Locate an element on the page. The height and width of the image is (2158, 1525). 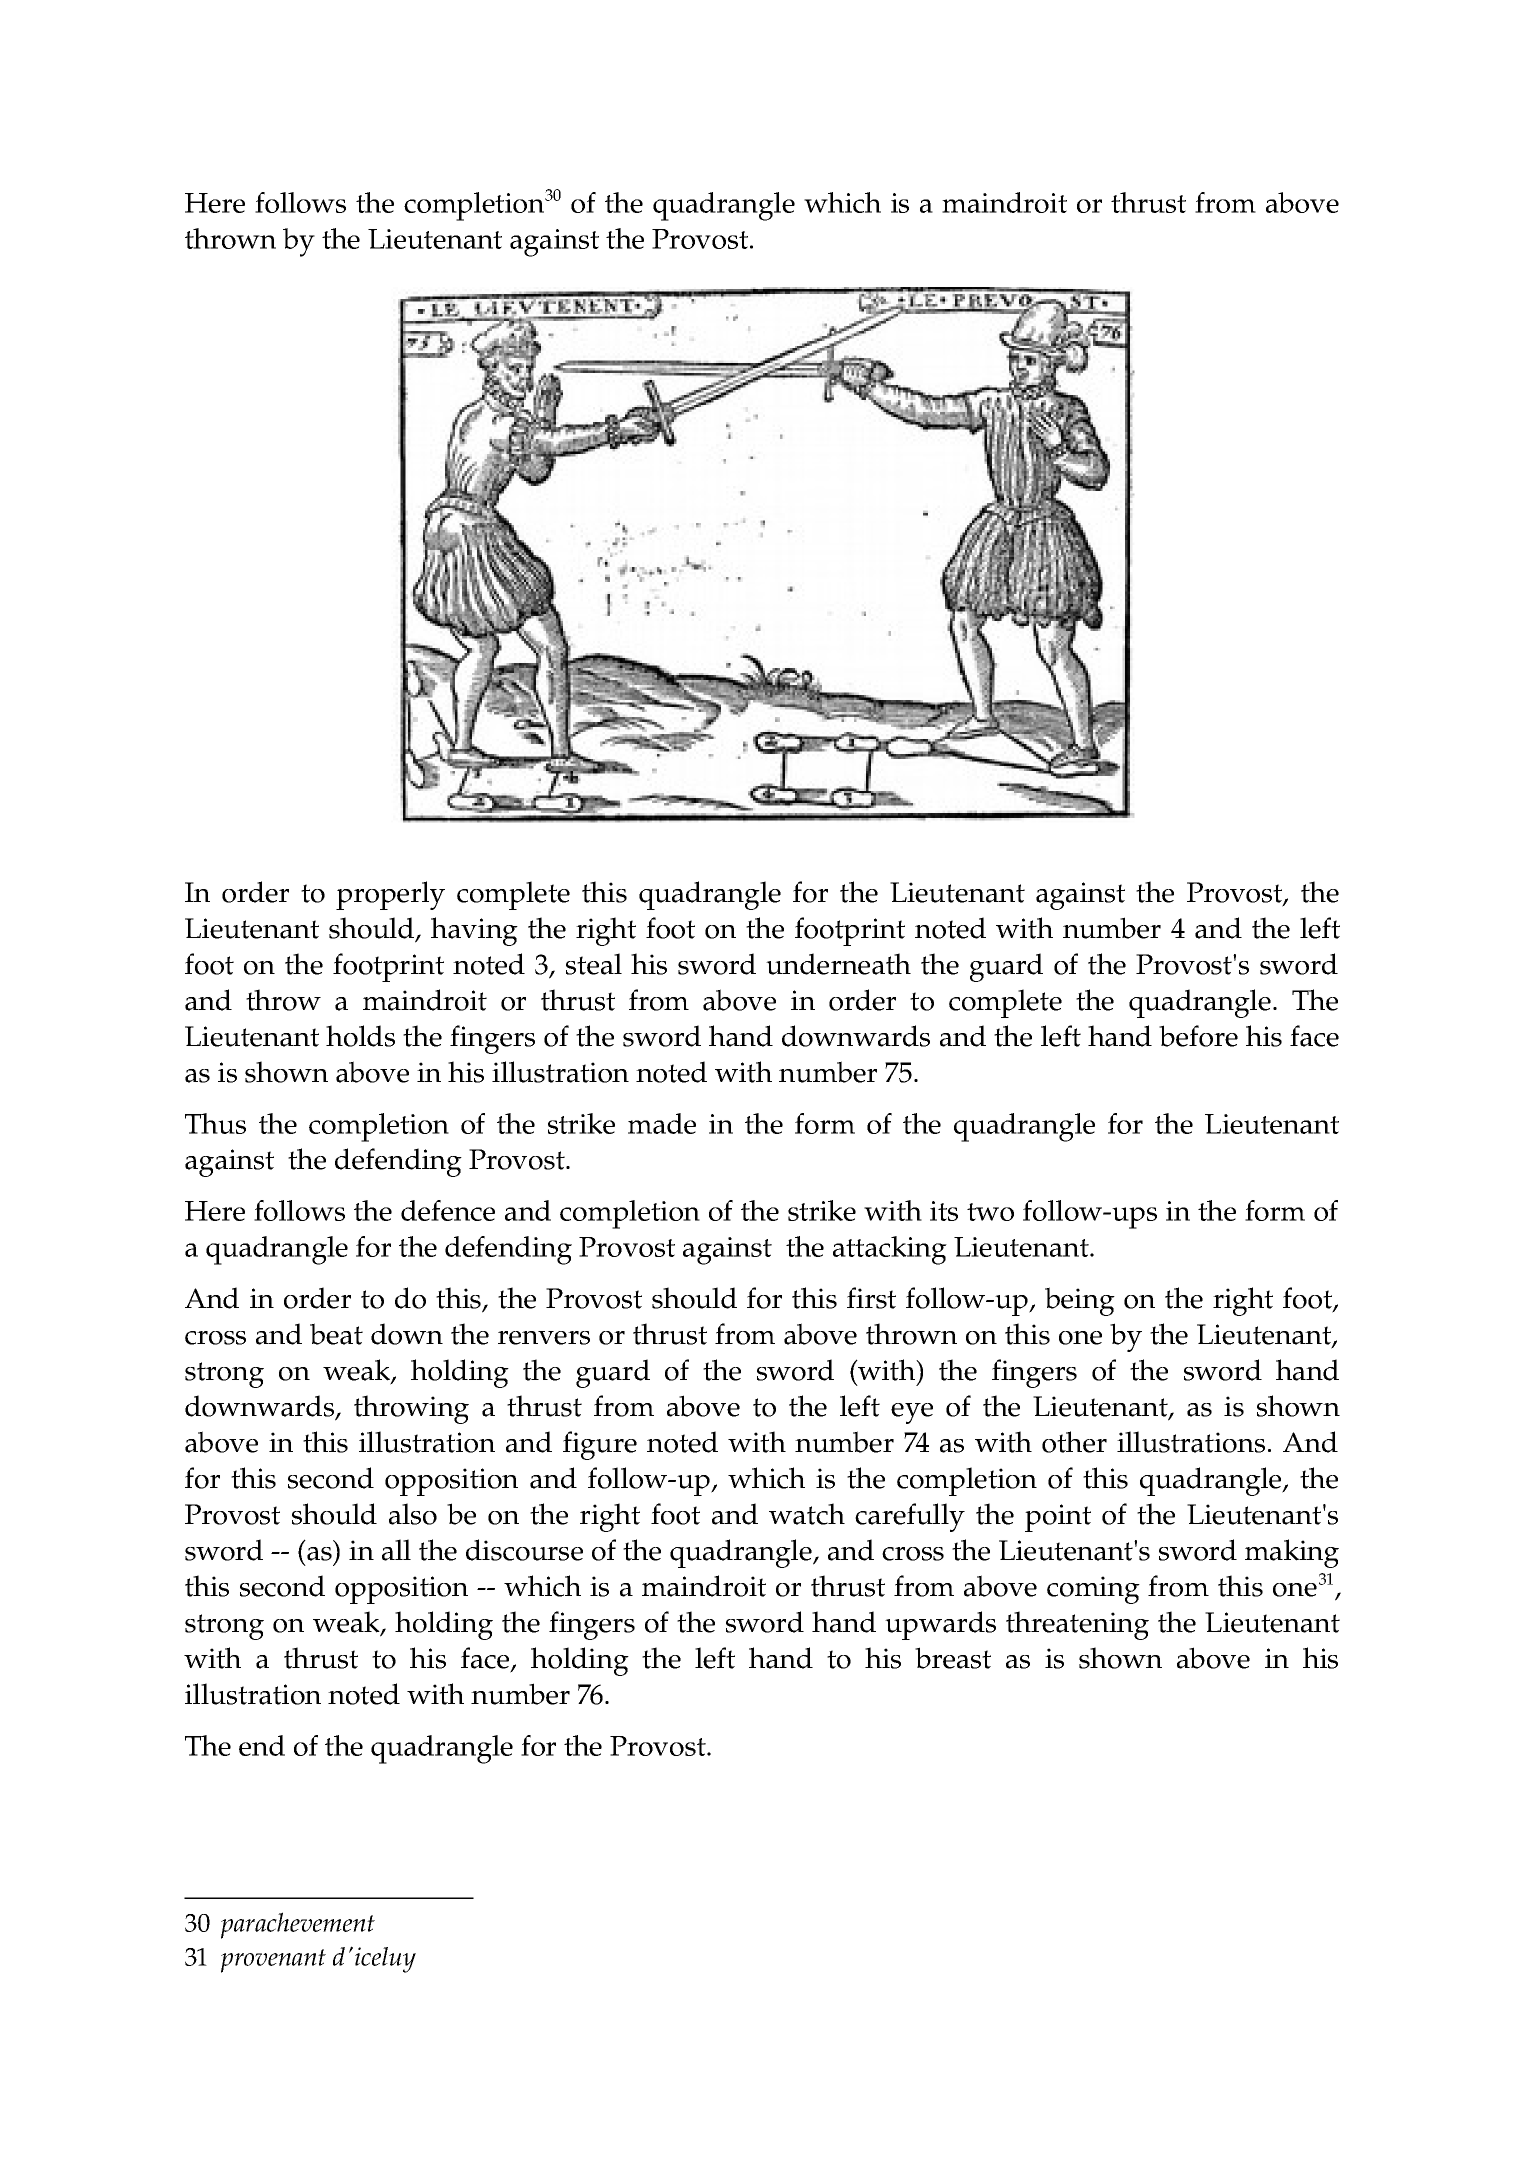
underneath is located at coordinates (838, 964).
